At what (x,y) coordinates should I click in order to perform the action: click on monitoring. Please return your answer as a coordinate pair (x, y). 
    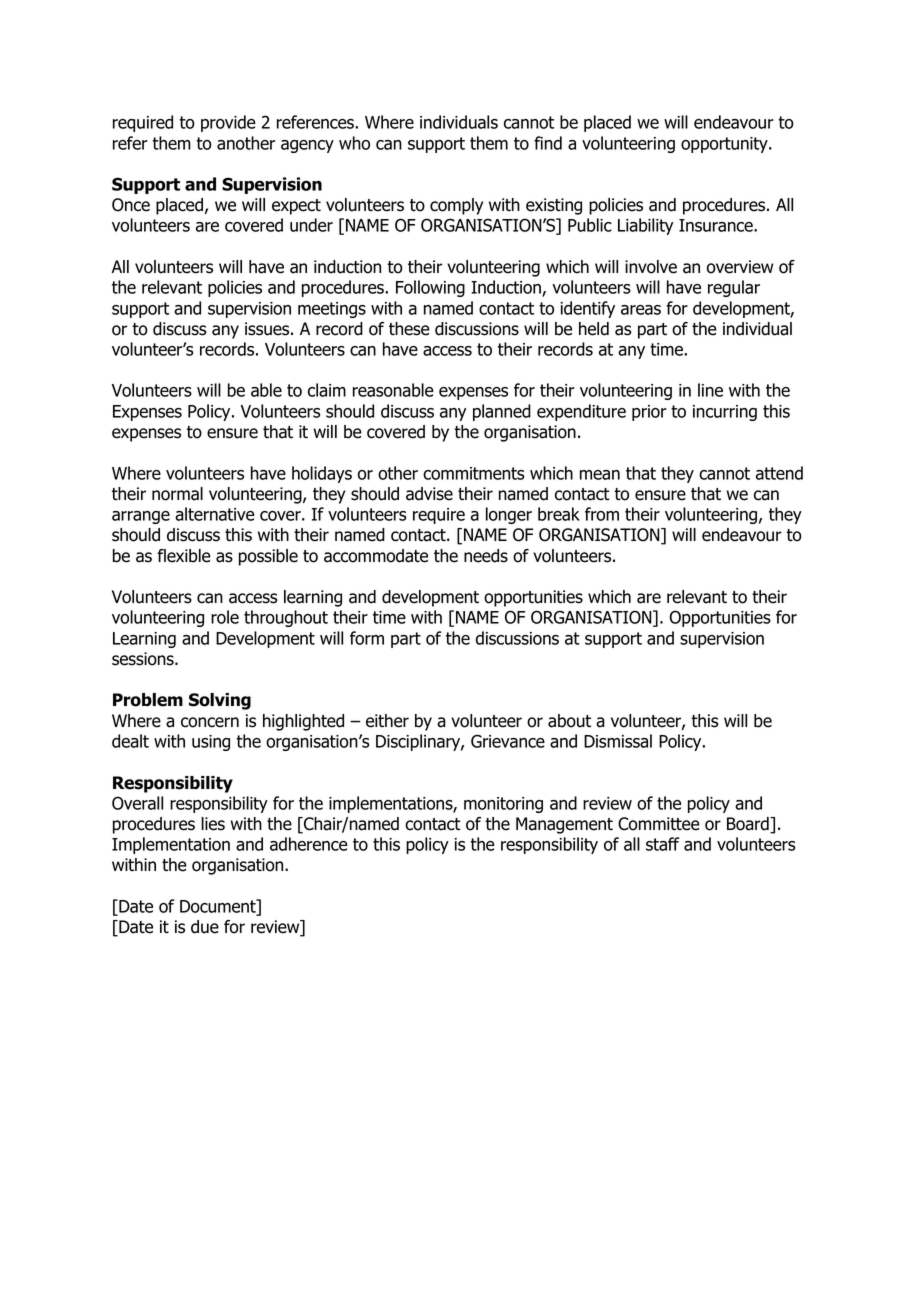
    Looking at the image, I should click on (503, 805).
